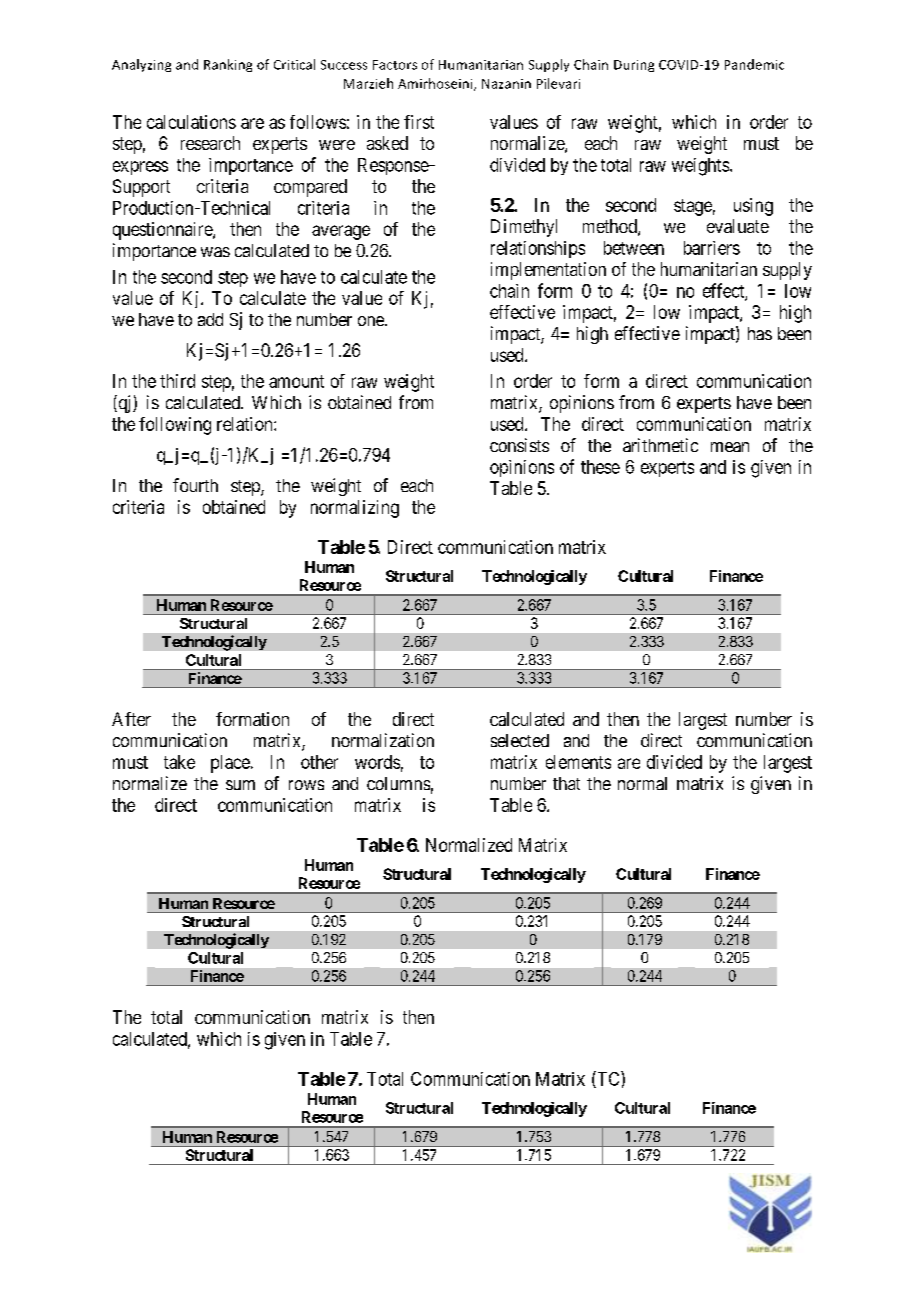  What do you see at coordinates (175, 426) in the screenshot?
I see `following` at bounding box center [175, 426].
